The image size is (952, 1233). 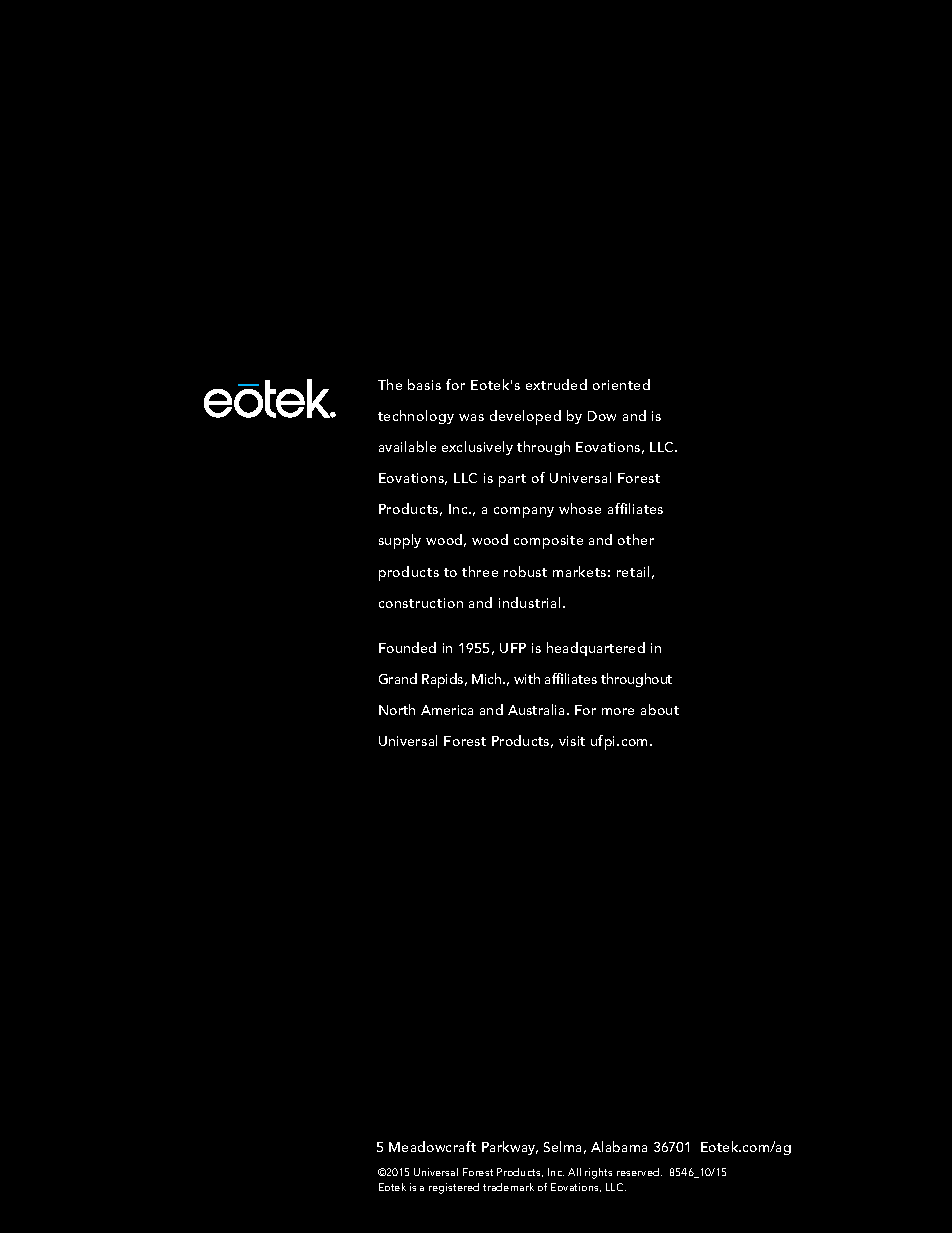 I want to click on Australia, so click(x=536, y=709).
